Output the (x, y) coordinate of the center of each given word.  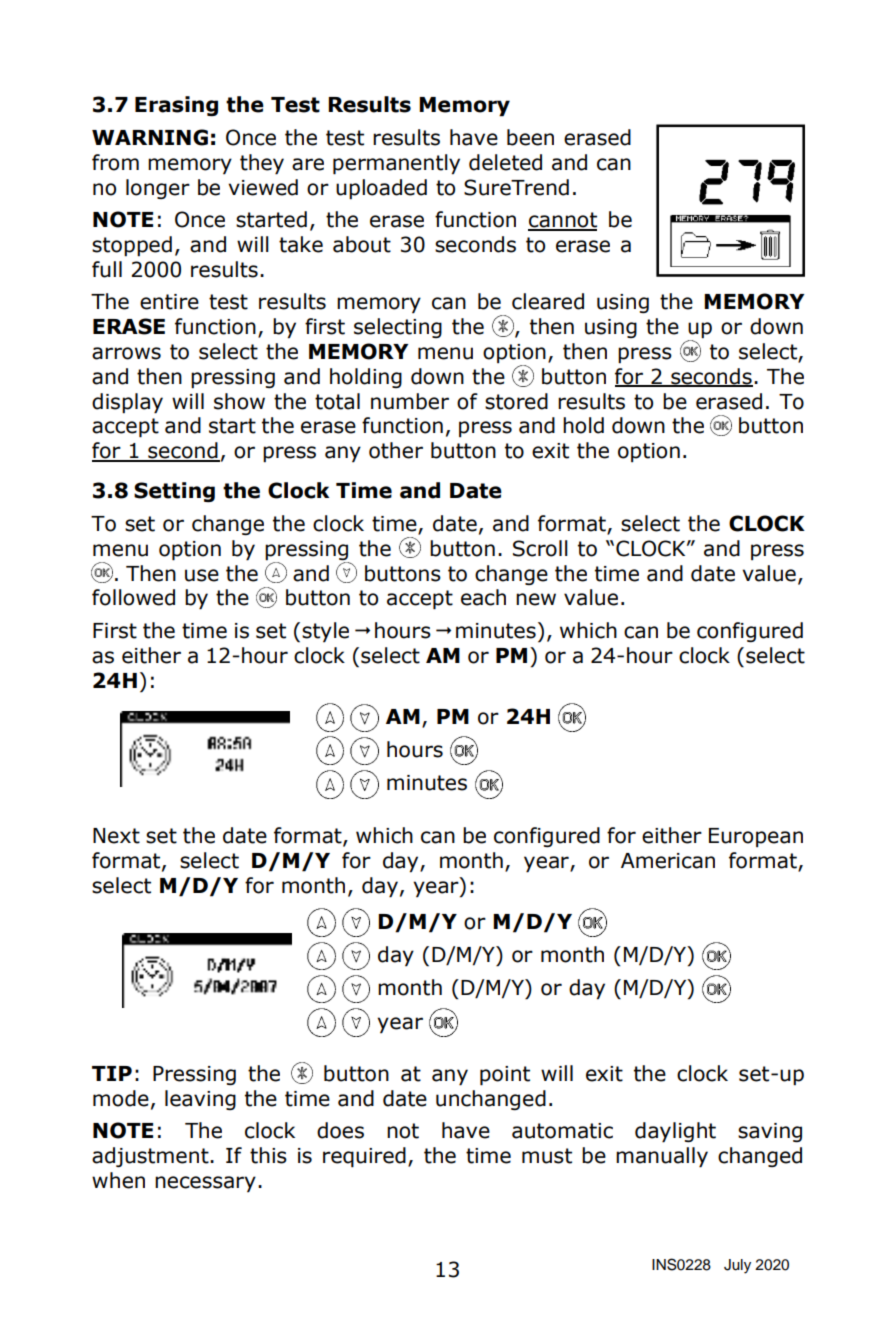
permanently (396, 164)
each (483, 597)
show (239, 401)
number (410, 401)
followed (133, 597)
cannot (562, 221)
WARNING (150, 137)
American (668, 861)
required (364, 1157)
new (536, 599)
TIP (112, 1073)
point (505, 1076)
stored (516, 401)
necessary (205, 1184)
